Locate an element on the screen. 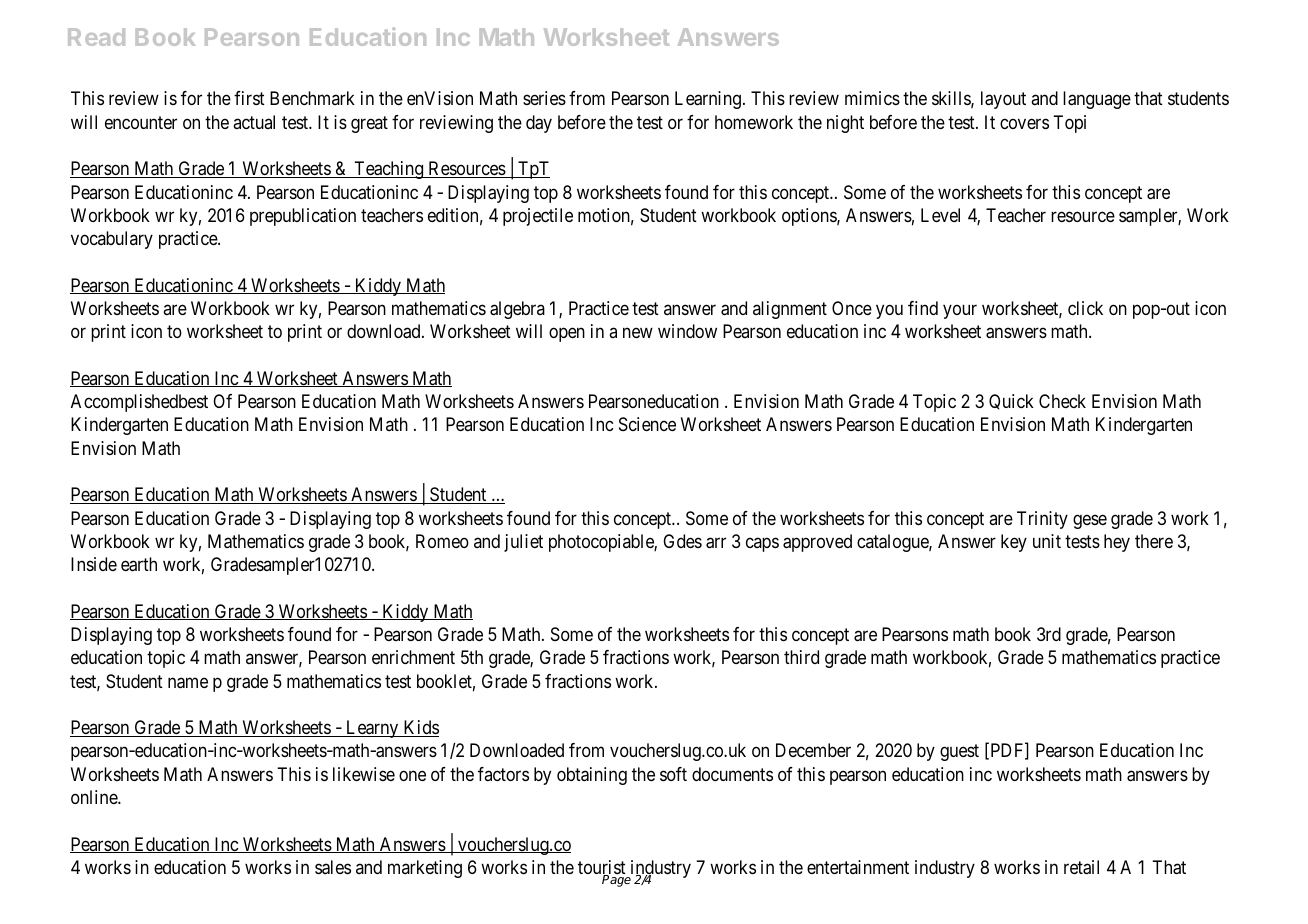 The image size is (1308, 924). layout is located at coordinates (1003, 100).
